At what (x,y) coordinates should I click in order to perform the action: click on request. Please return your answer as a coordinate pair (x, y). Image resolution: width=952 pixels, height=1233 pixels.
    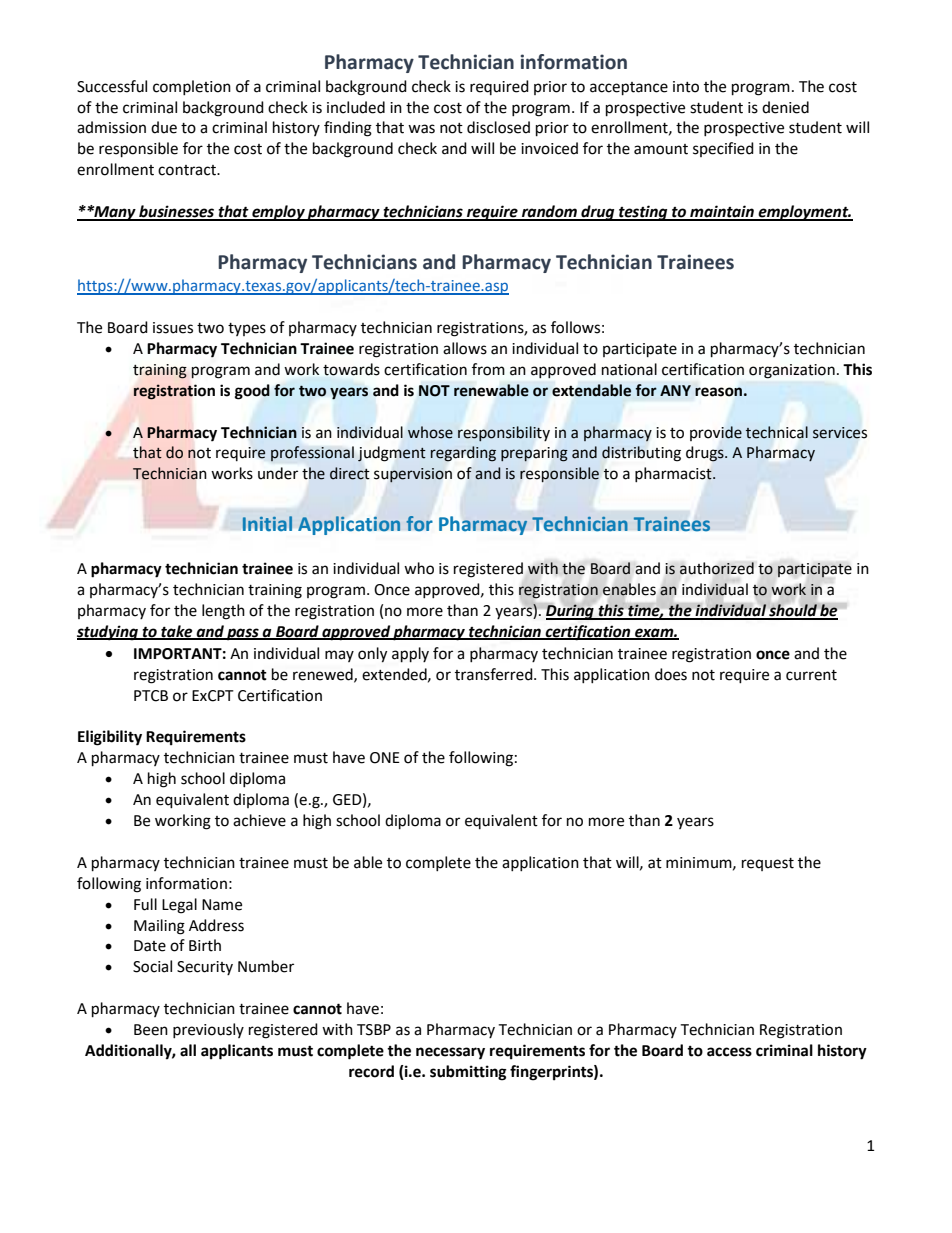
    Looking at the image, I should click on (768, 864).
